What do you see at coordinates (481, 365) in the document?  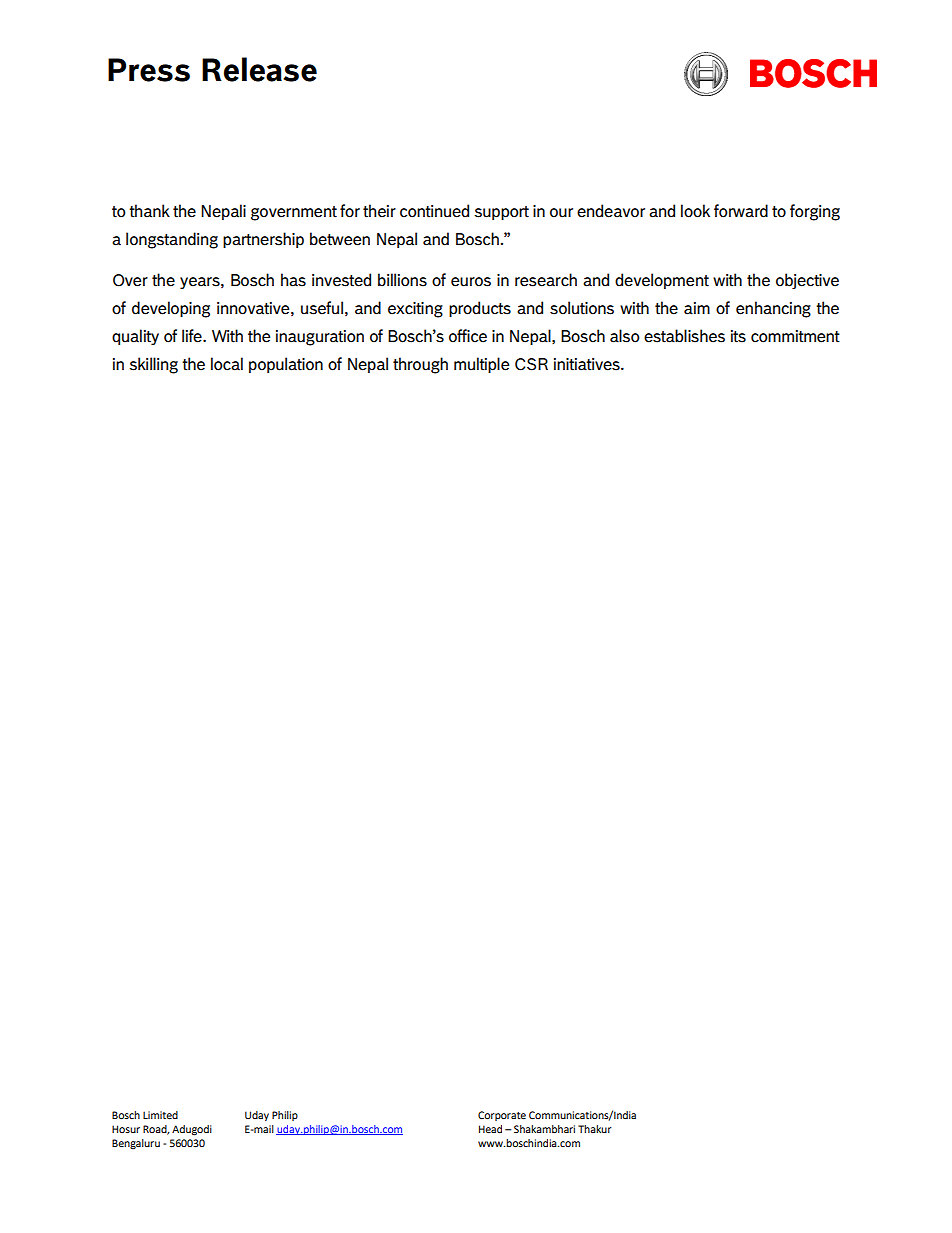 I see `multiple` at bounding box center [481, 365].
